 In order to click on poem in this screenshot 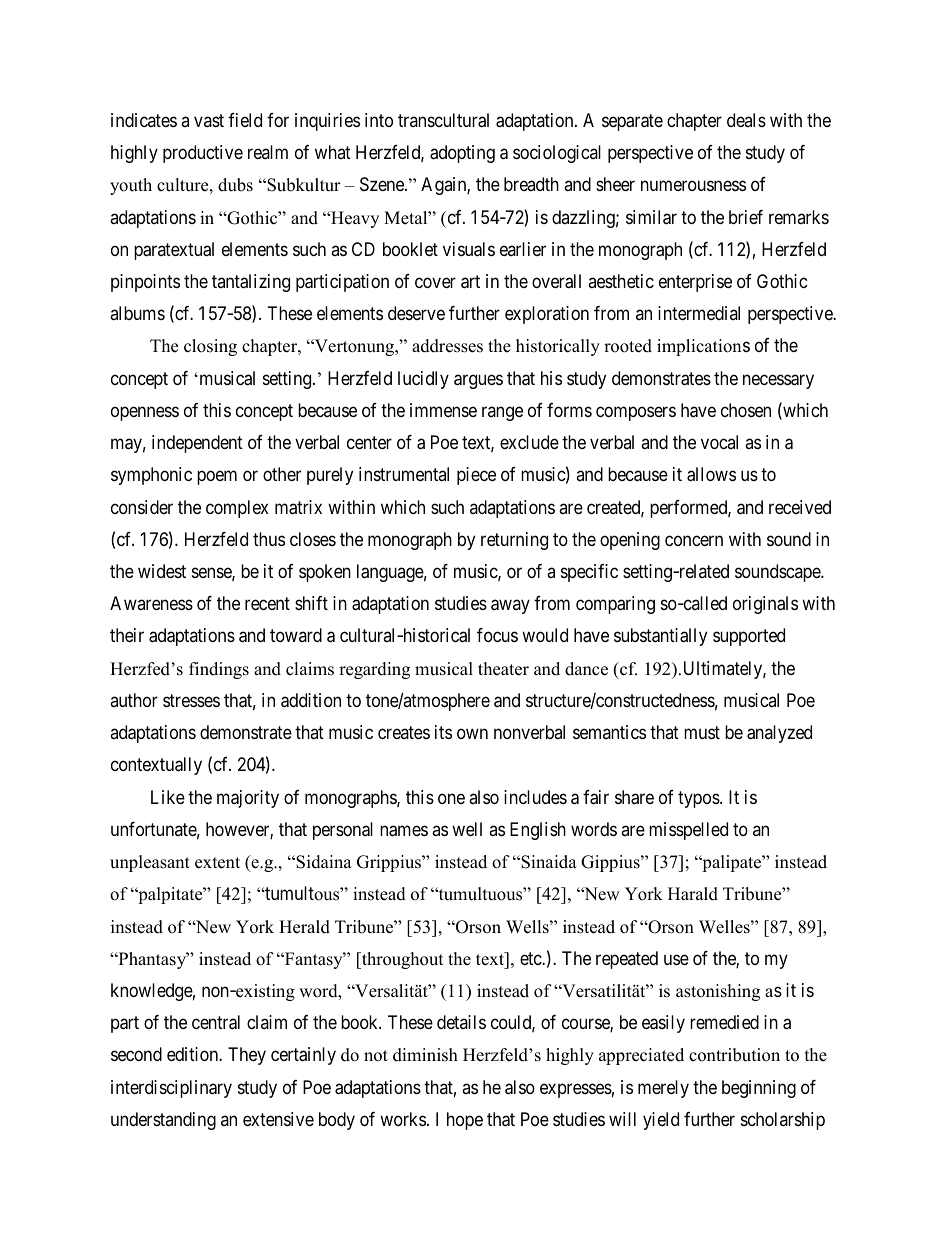, I will do `click(217, 478)`.
